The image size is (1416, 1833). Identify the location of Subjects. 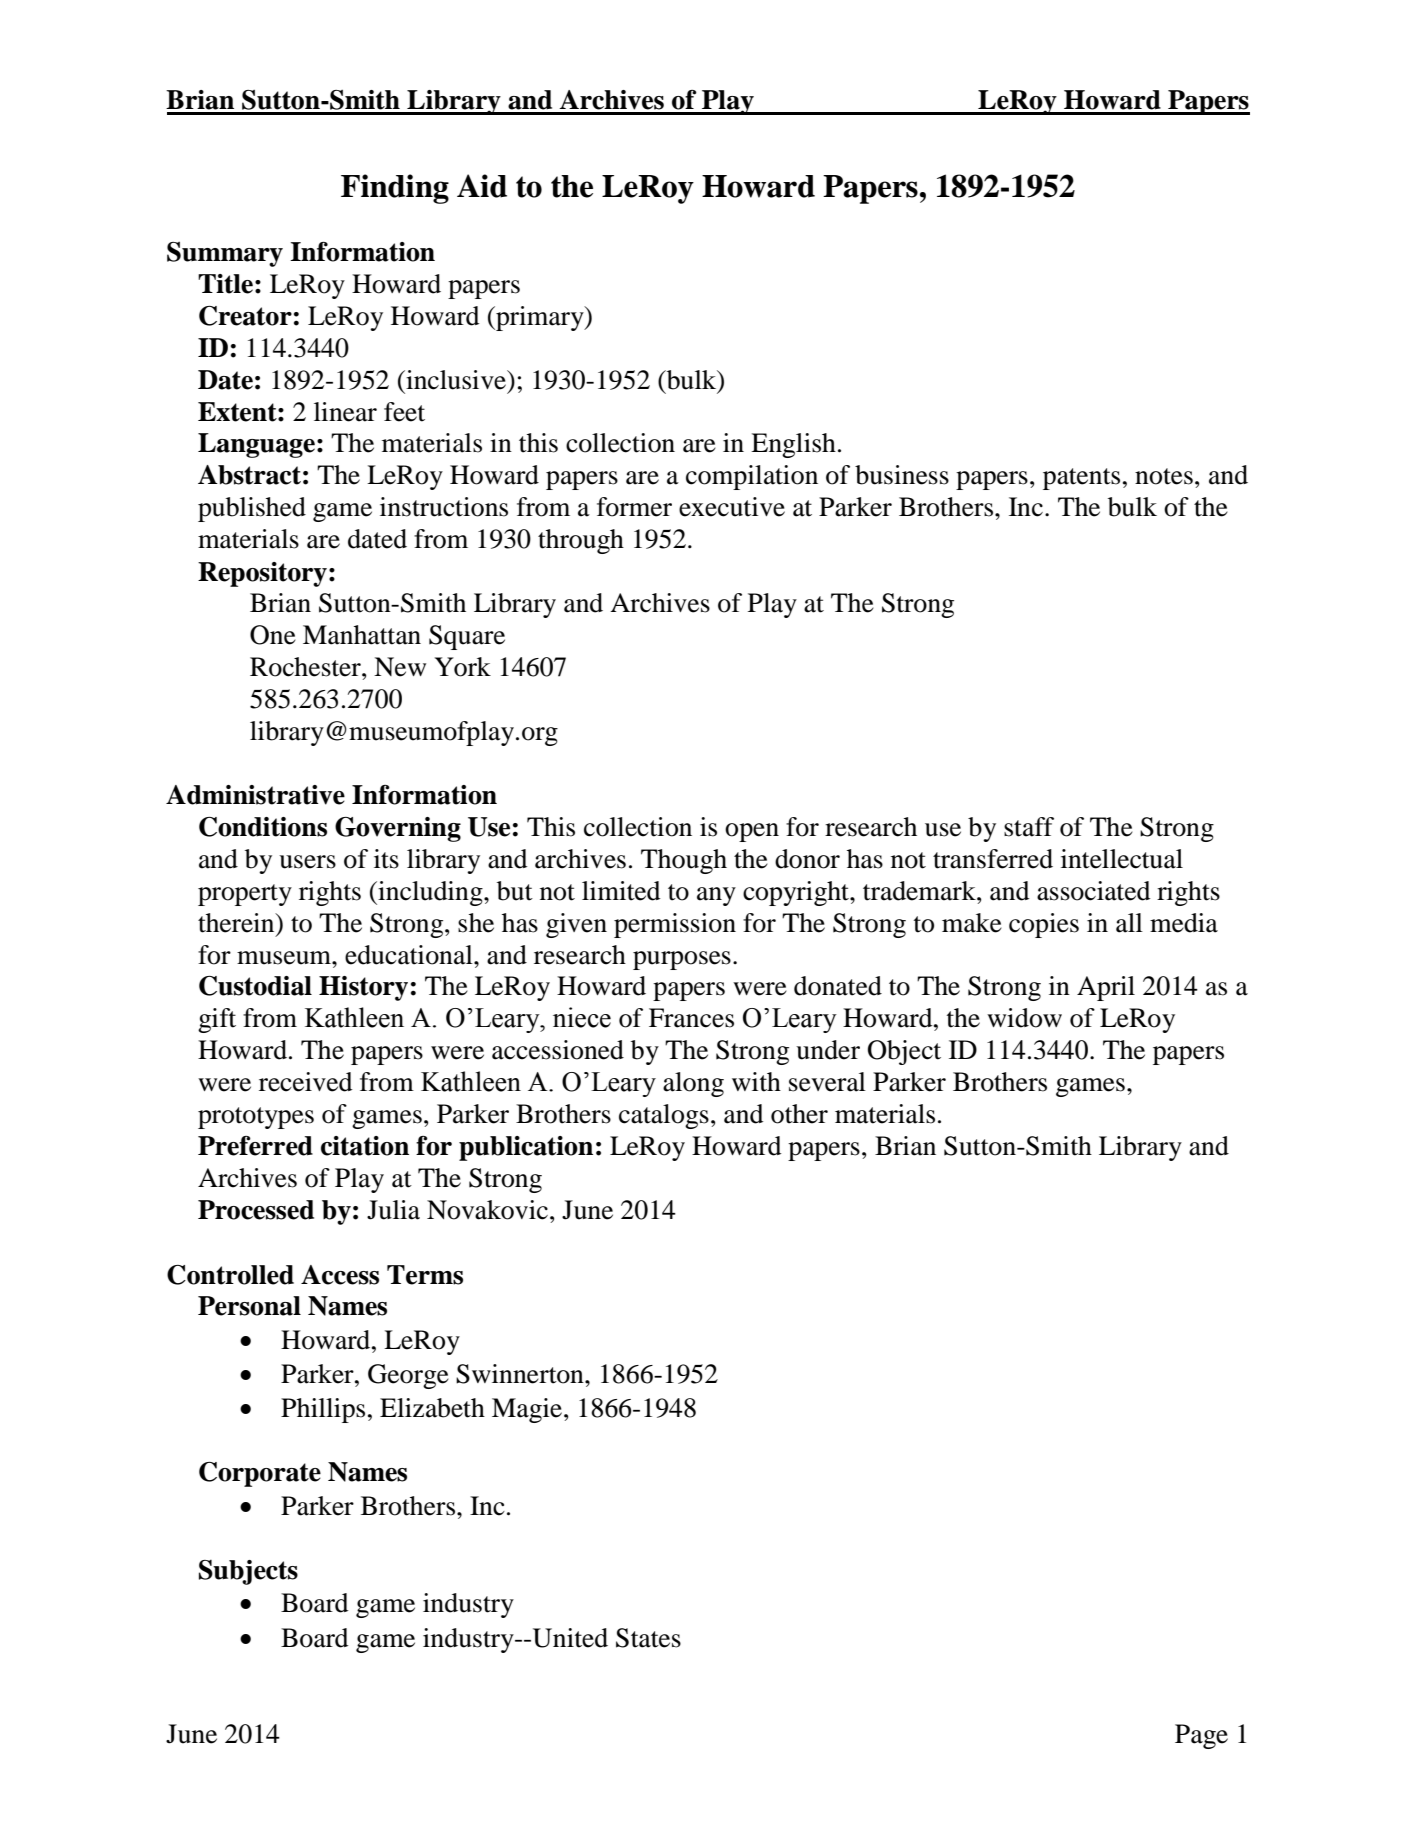
(248, 1572).
